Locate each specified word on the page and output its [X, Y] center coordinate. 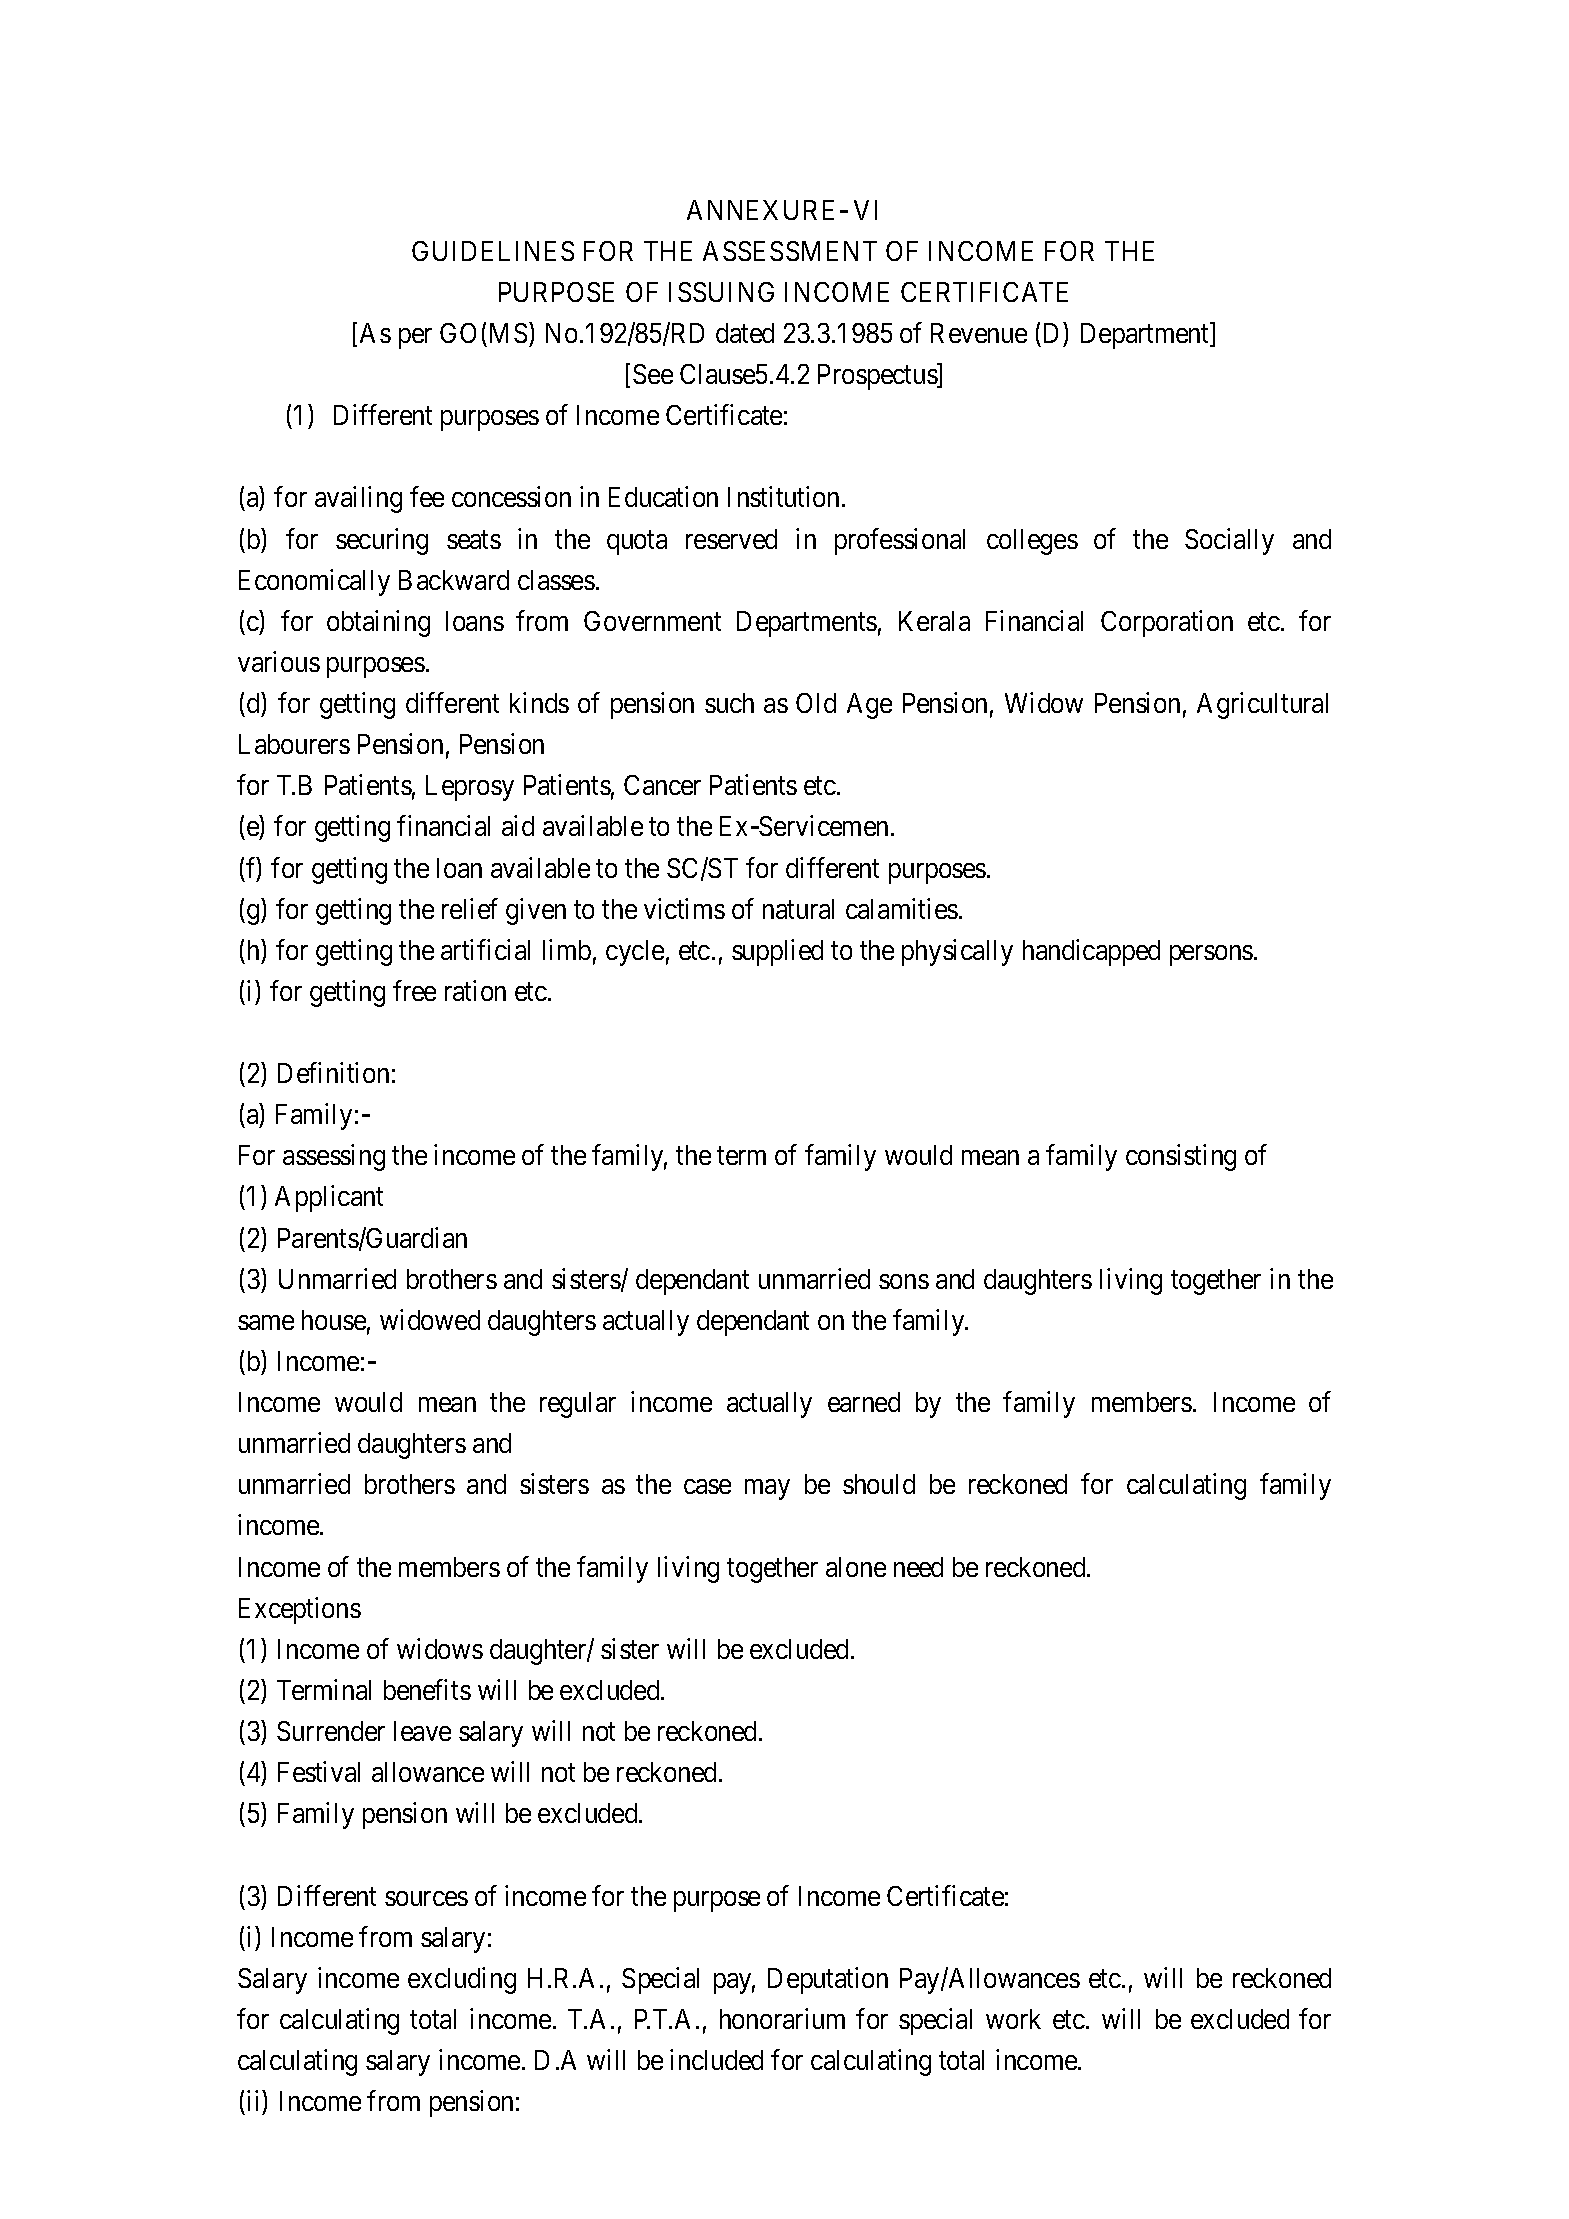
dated [745, 333]
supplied [777, 952]
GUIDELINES [493, 251]
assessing [334, 1157]
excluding [462, 1980]
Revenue [979, 333]
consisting [1181, 1157]
